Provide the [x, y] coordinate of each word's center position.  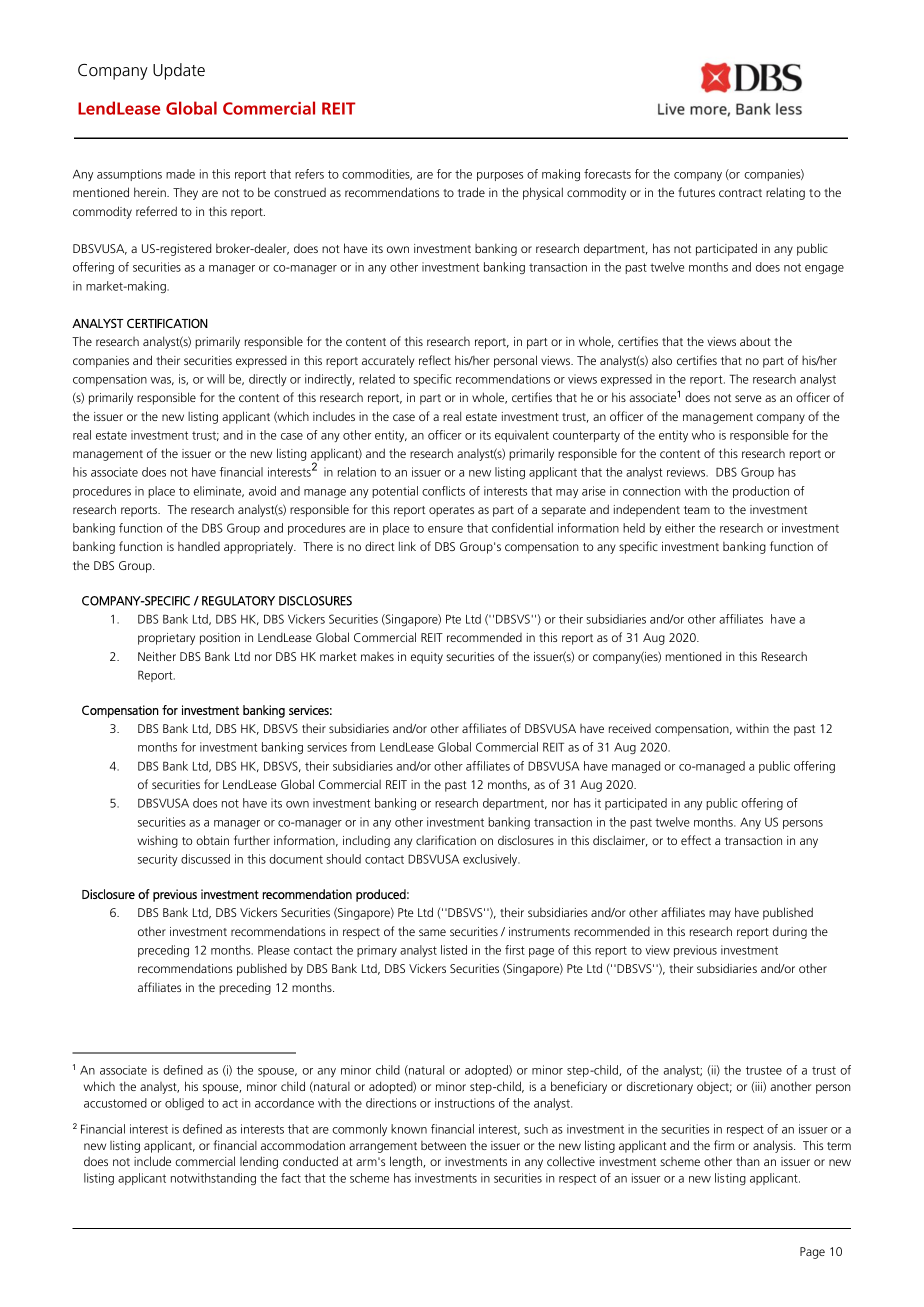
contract [740, 193]
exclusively [491, 860]
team [697, 510]
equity [427, 658]
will [215, 379]
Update [179, 71]
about [755, 341]
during [790, 933]
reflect [435, 360]
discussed [205, 859]
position [220, 639]
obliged [184, 1104]
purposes [500, 176]
